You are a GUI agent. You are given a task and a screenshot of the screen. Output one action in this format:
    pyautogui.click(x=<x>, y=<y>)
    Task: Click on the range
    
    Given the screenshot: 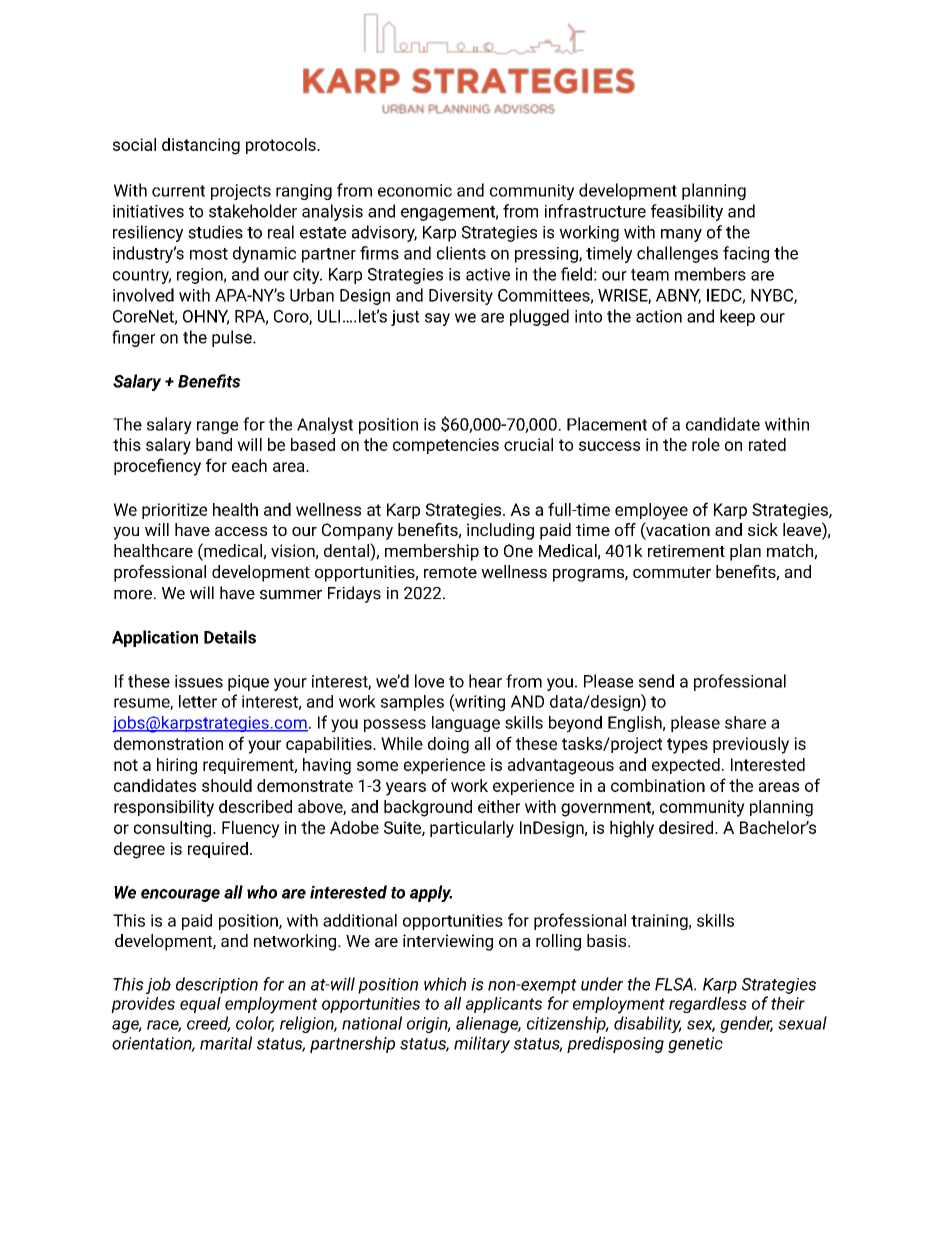 What is the action you would take?
    pyautogui.click(x=217, y=427)
